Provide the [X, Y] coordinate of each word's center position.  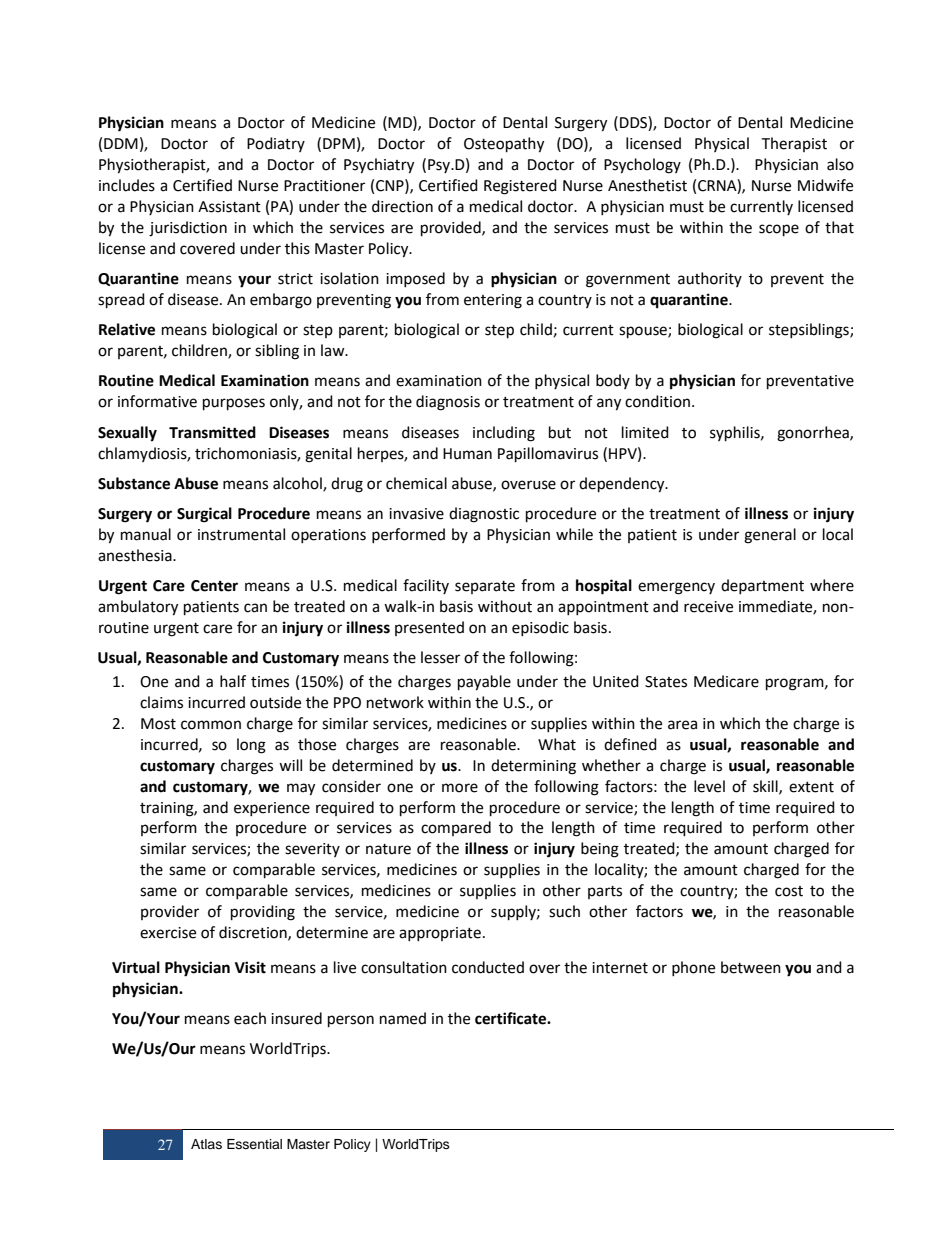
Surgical [204, 515]
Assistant [229, 207]
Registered [520, 187]
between [751, 967]
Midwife [825, 185]
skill [766, 787]
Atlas [206, 1144]
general [770, 536]
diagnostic [484, 515]
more [460, 788]
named [403, 1018]
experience [272, 809]
